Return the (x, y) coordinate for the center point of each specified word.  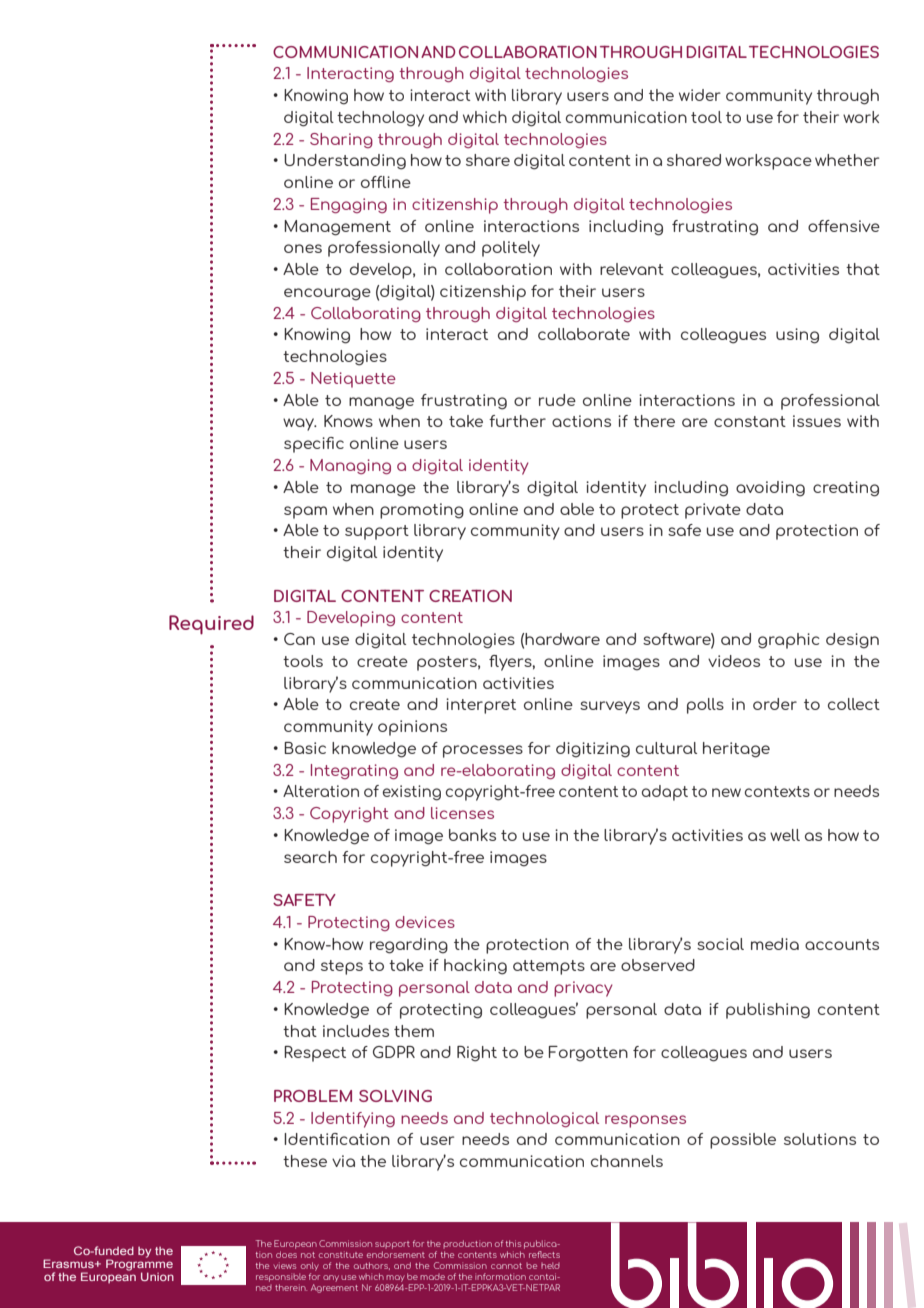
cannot (506, 1266)
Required (211, 625)
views (285, 1266)
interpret (481, 706)
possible (743, 1141)
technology (380, 119)
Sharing (341, 140)
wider (700, 95)
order (775, 704)
